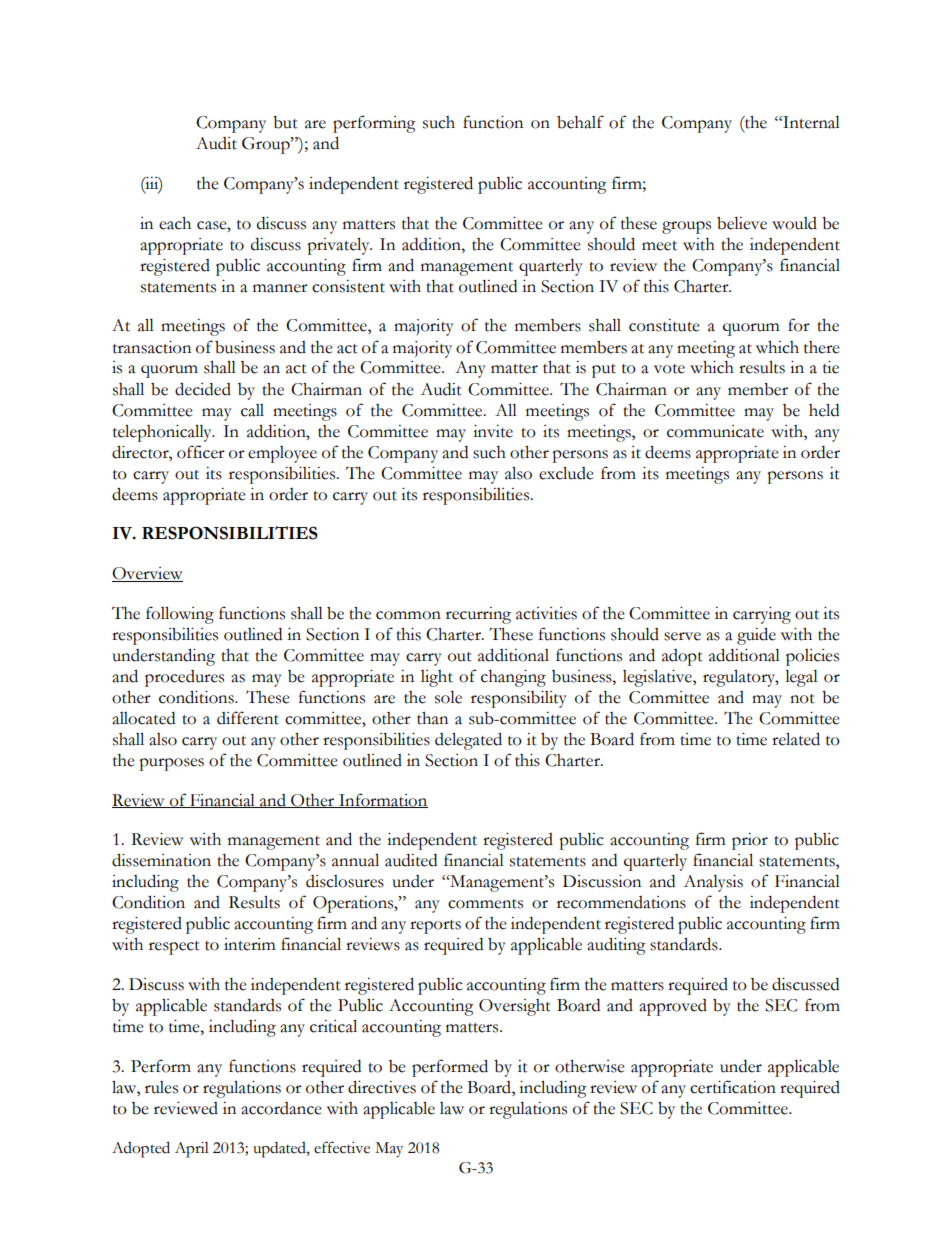 The width and height of the screenshot is (952, 1233). I want to click on officer, so click(201, 452).
